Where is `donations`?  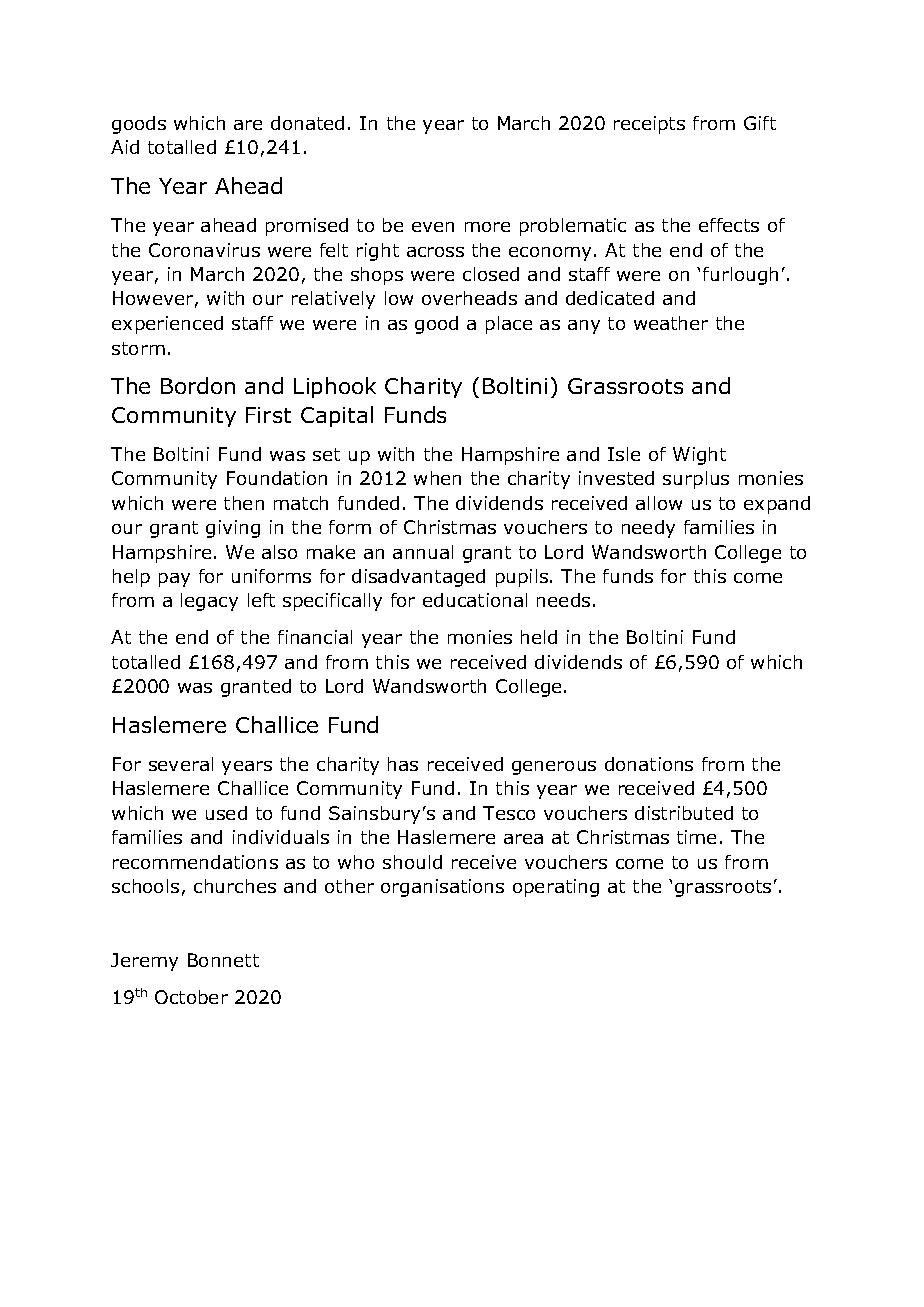
donations is located at coordinates (649, 764).
